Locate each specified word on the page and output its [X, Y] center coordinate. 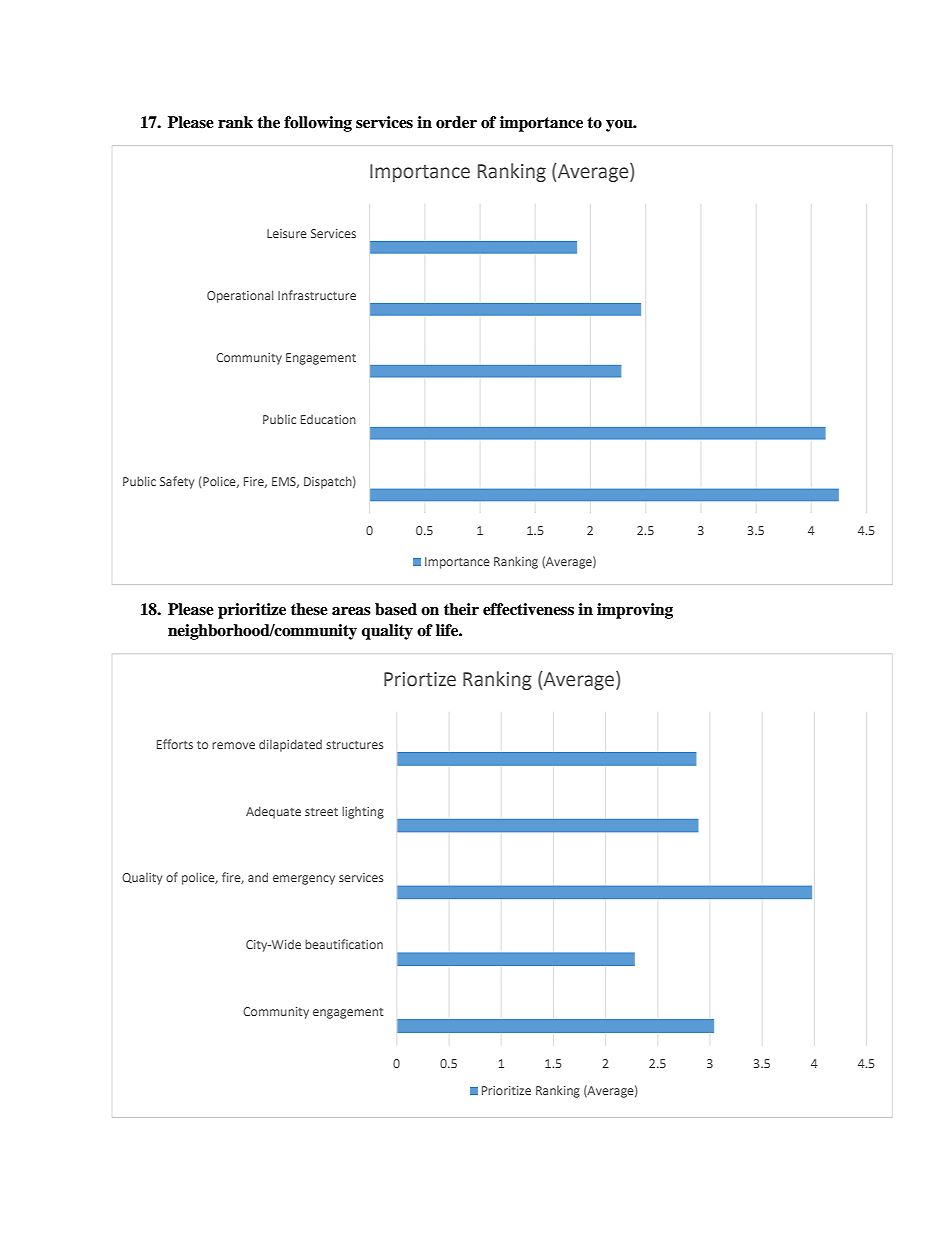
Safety [177, 482]
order [456, 122]
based [396, 609]
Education [328, 419]
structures [354, 745]
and [258, 877]
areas [351, 611]
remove [233, 745]
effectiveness [528, 609]
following [318, 124]
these [309, 609]
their [461, 609]
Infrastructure [317, 295]
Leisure [287, 233]
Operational [240, 296]
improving [635, 611]
